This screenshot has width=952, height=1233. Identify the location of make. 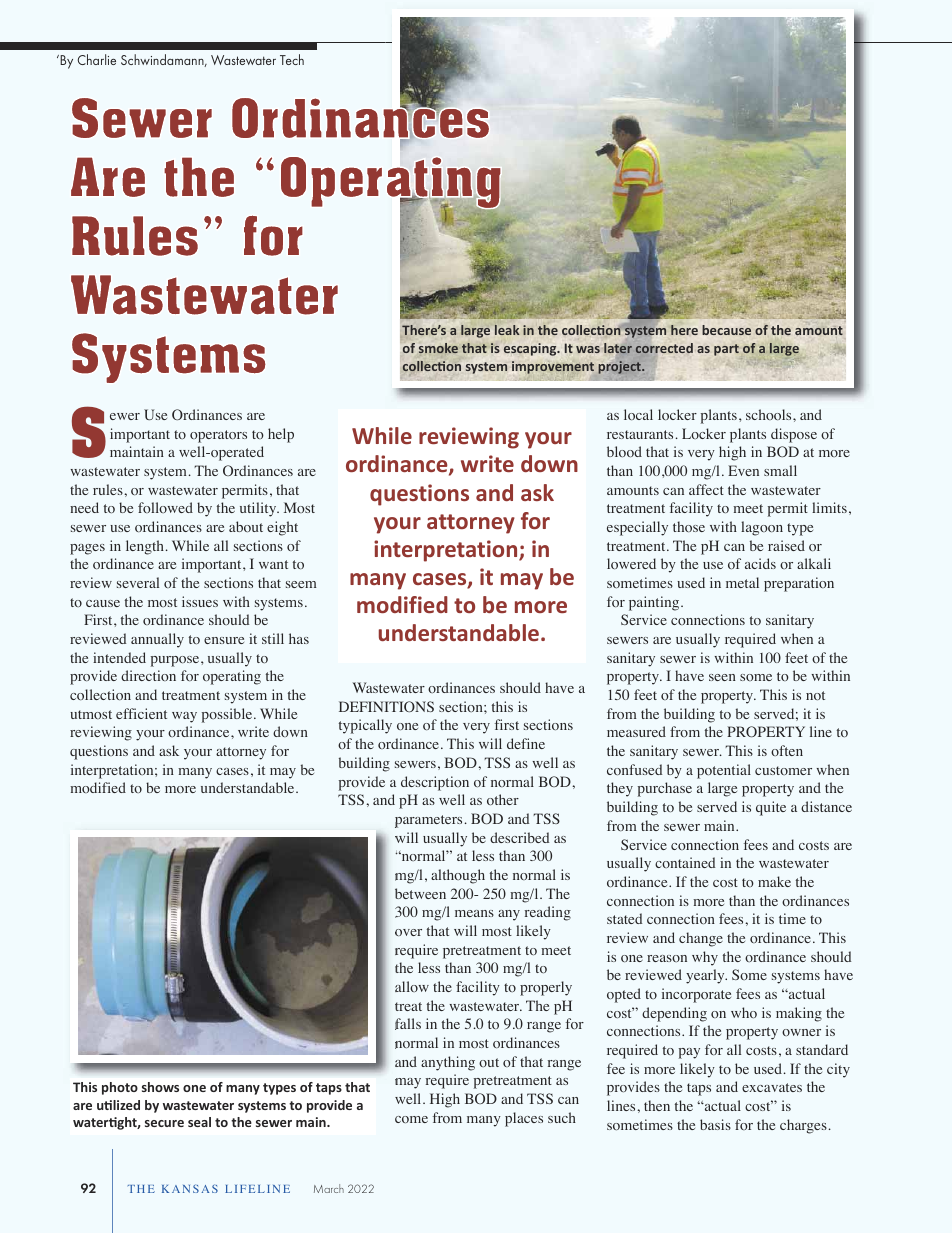
(774, 881).
